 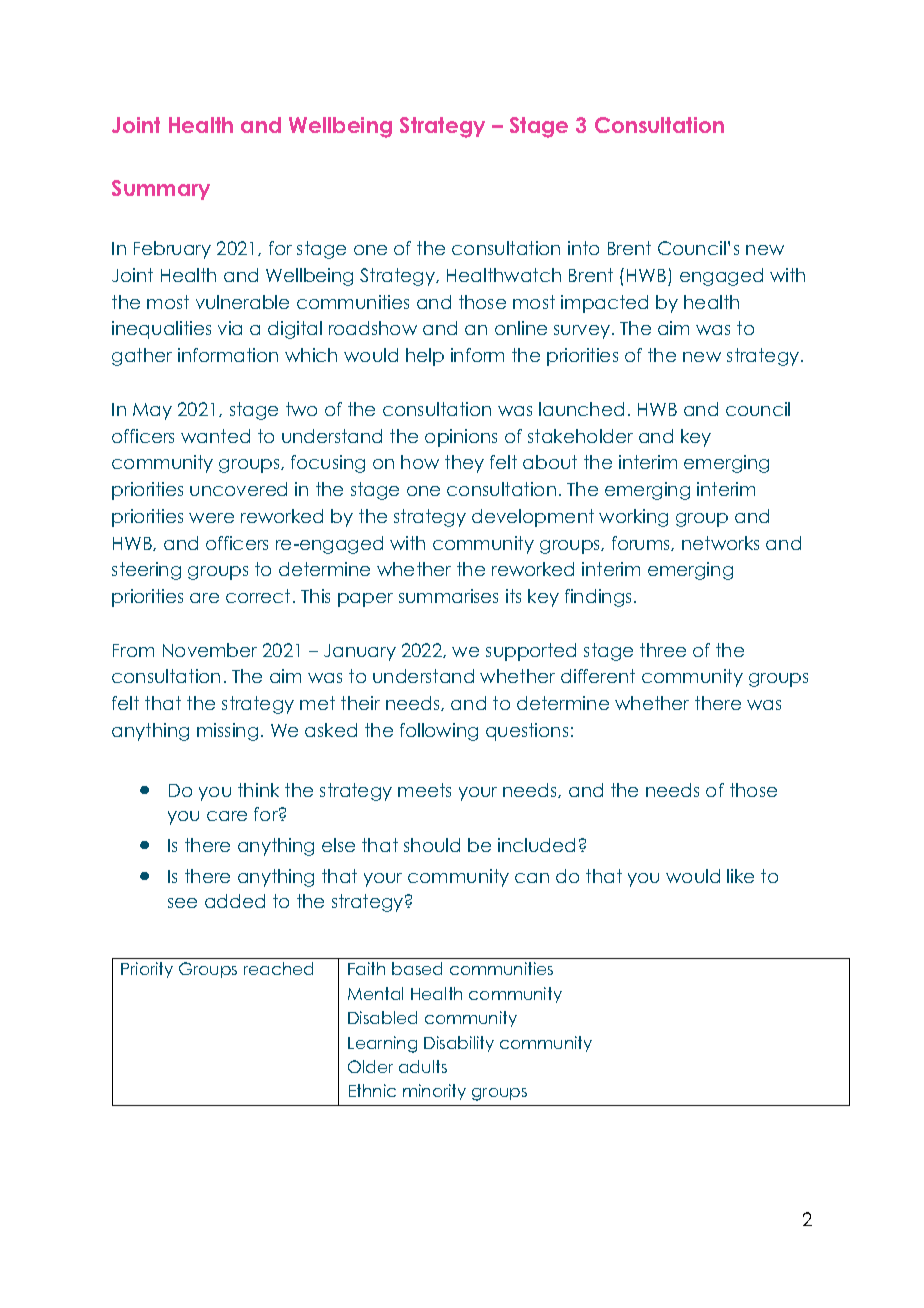 I want to click on adults, so click(x=423, y=1066).
